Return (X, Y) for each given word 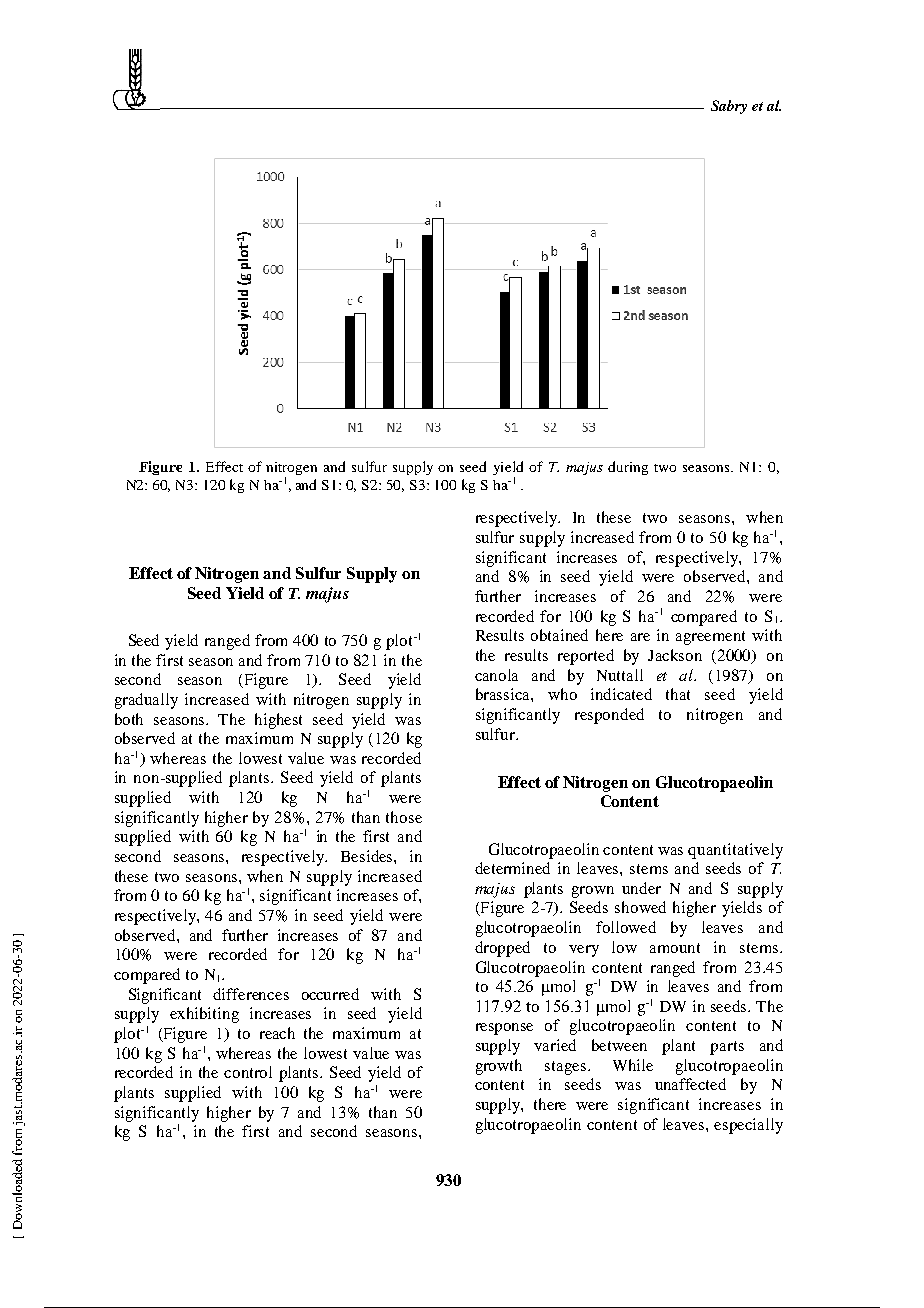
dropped (502, 949)
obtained (559, 635)
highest (278, 721)
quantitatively (735, 851)
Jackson (675, 655)
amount (675, 948)
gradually (146, 701)
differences (251, 994)
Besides (368, 856)
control (248, 1072)
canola (496, 675)
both (129, 719)
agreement (710, 638)
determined (512, 868)
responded (609, 716)
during (628, 468)
